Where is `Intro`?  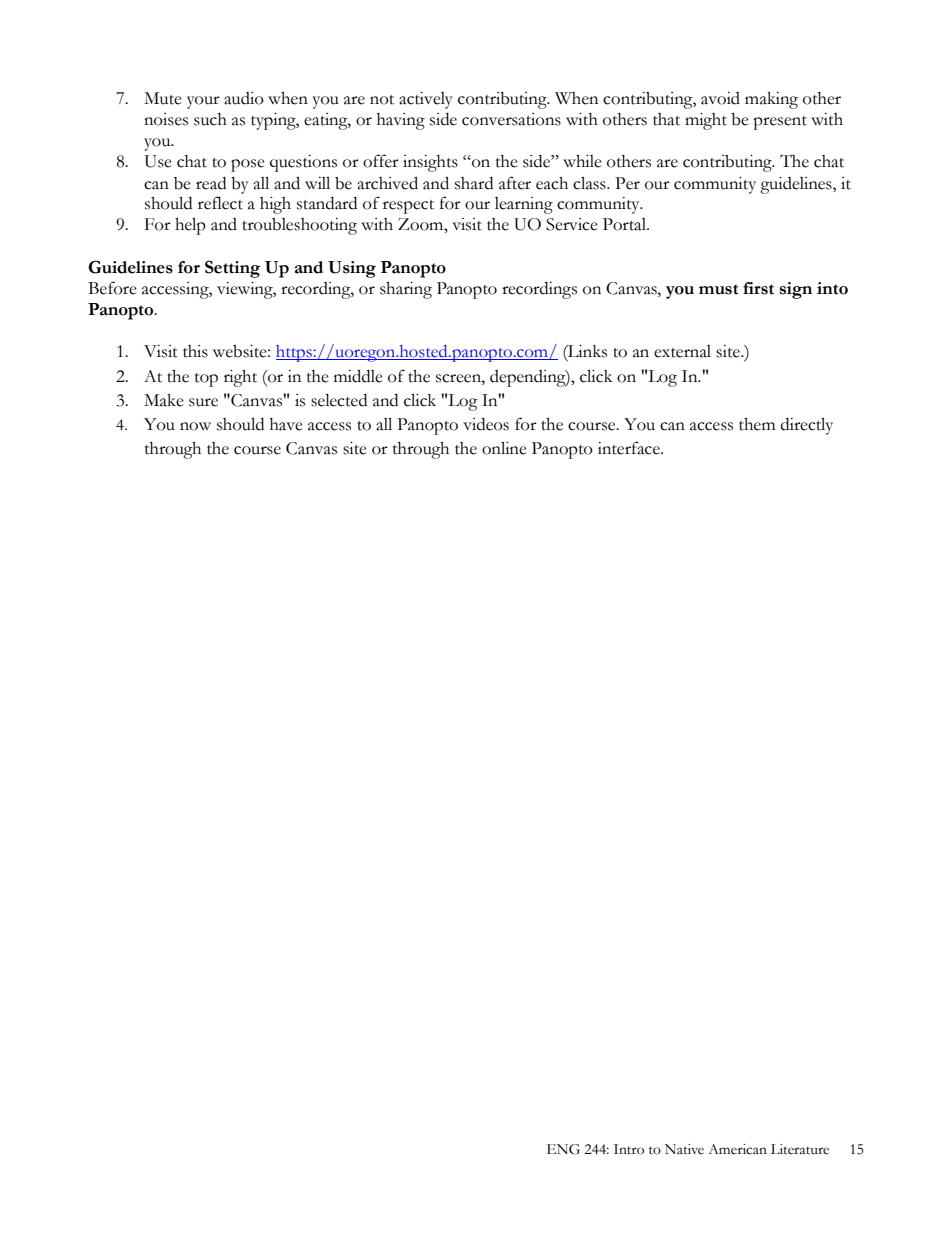 Intro is located at coordinates (629, 1149).
